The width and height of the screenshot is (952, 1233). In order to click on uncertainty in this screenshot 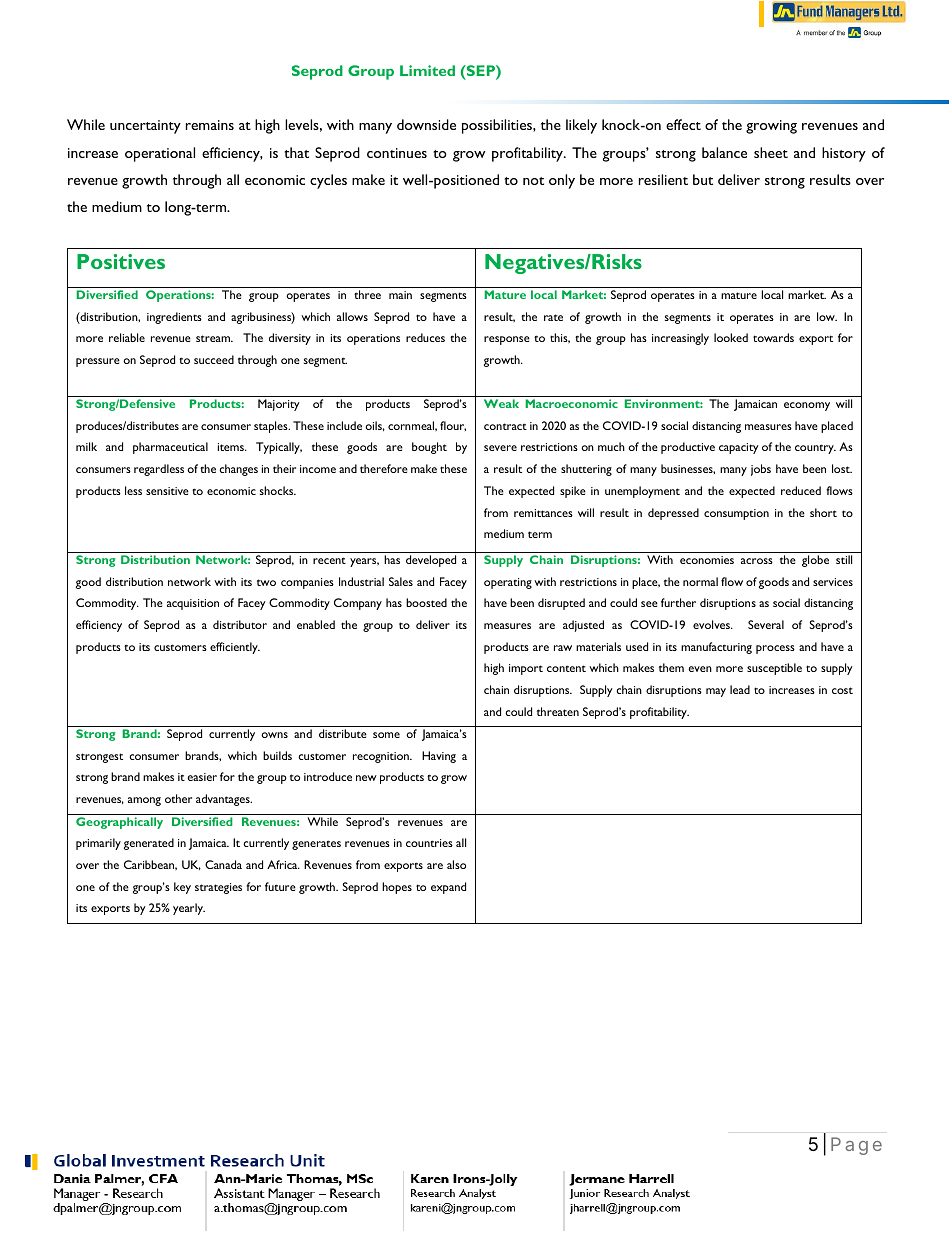, I will do `click(145, 127)`.
